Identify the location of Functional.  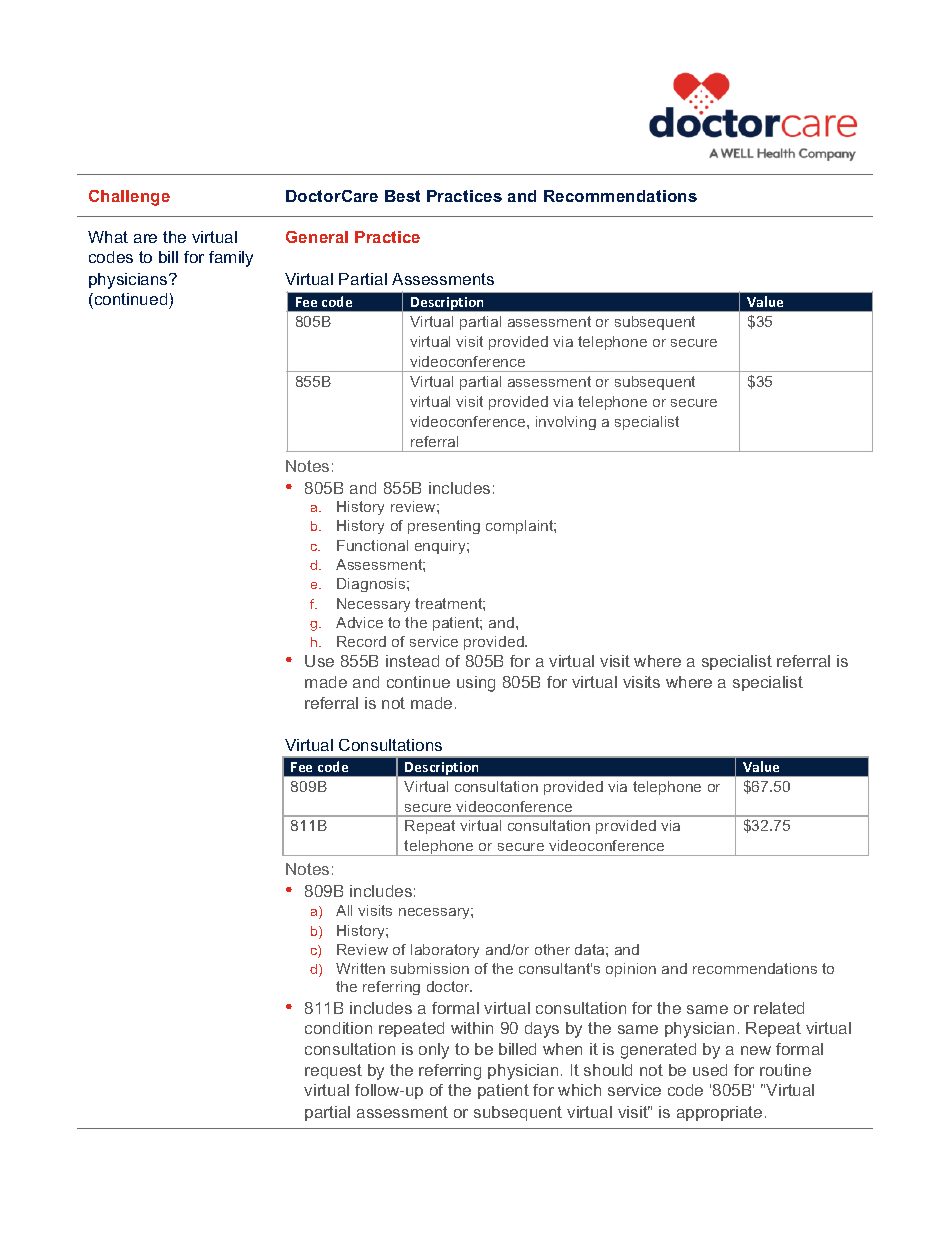
(372, 545).
